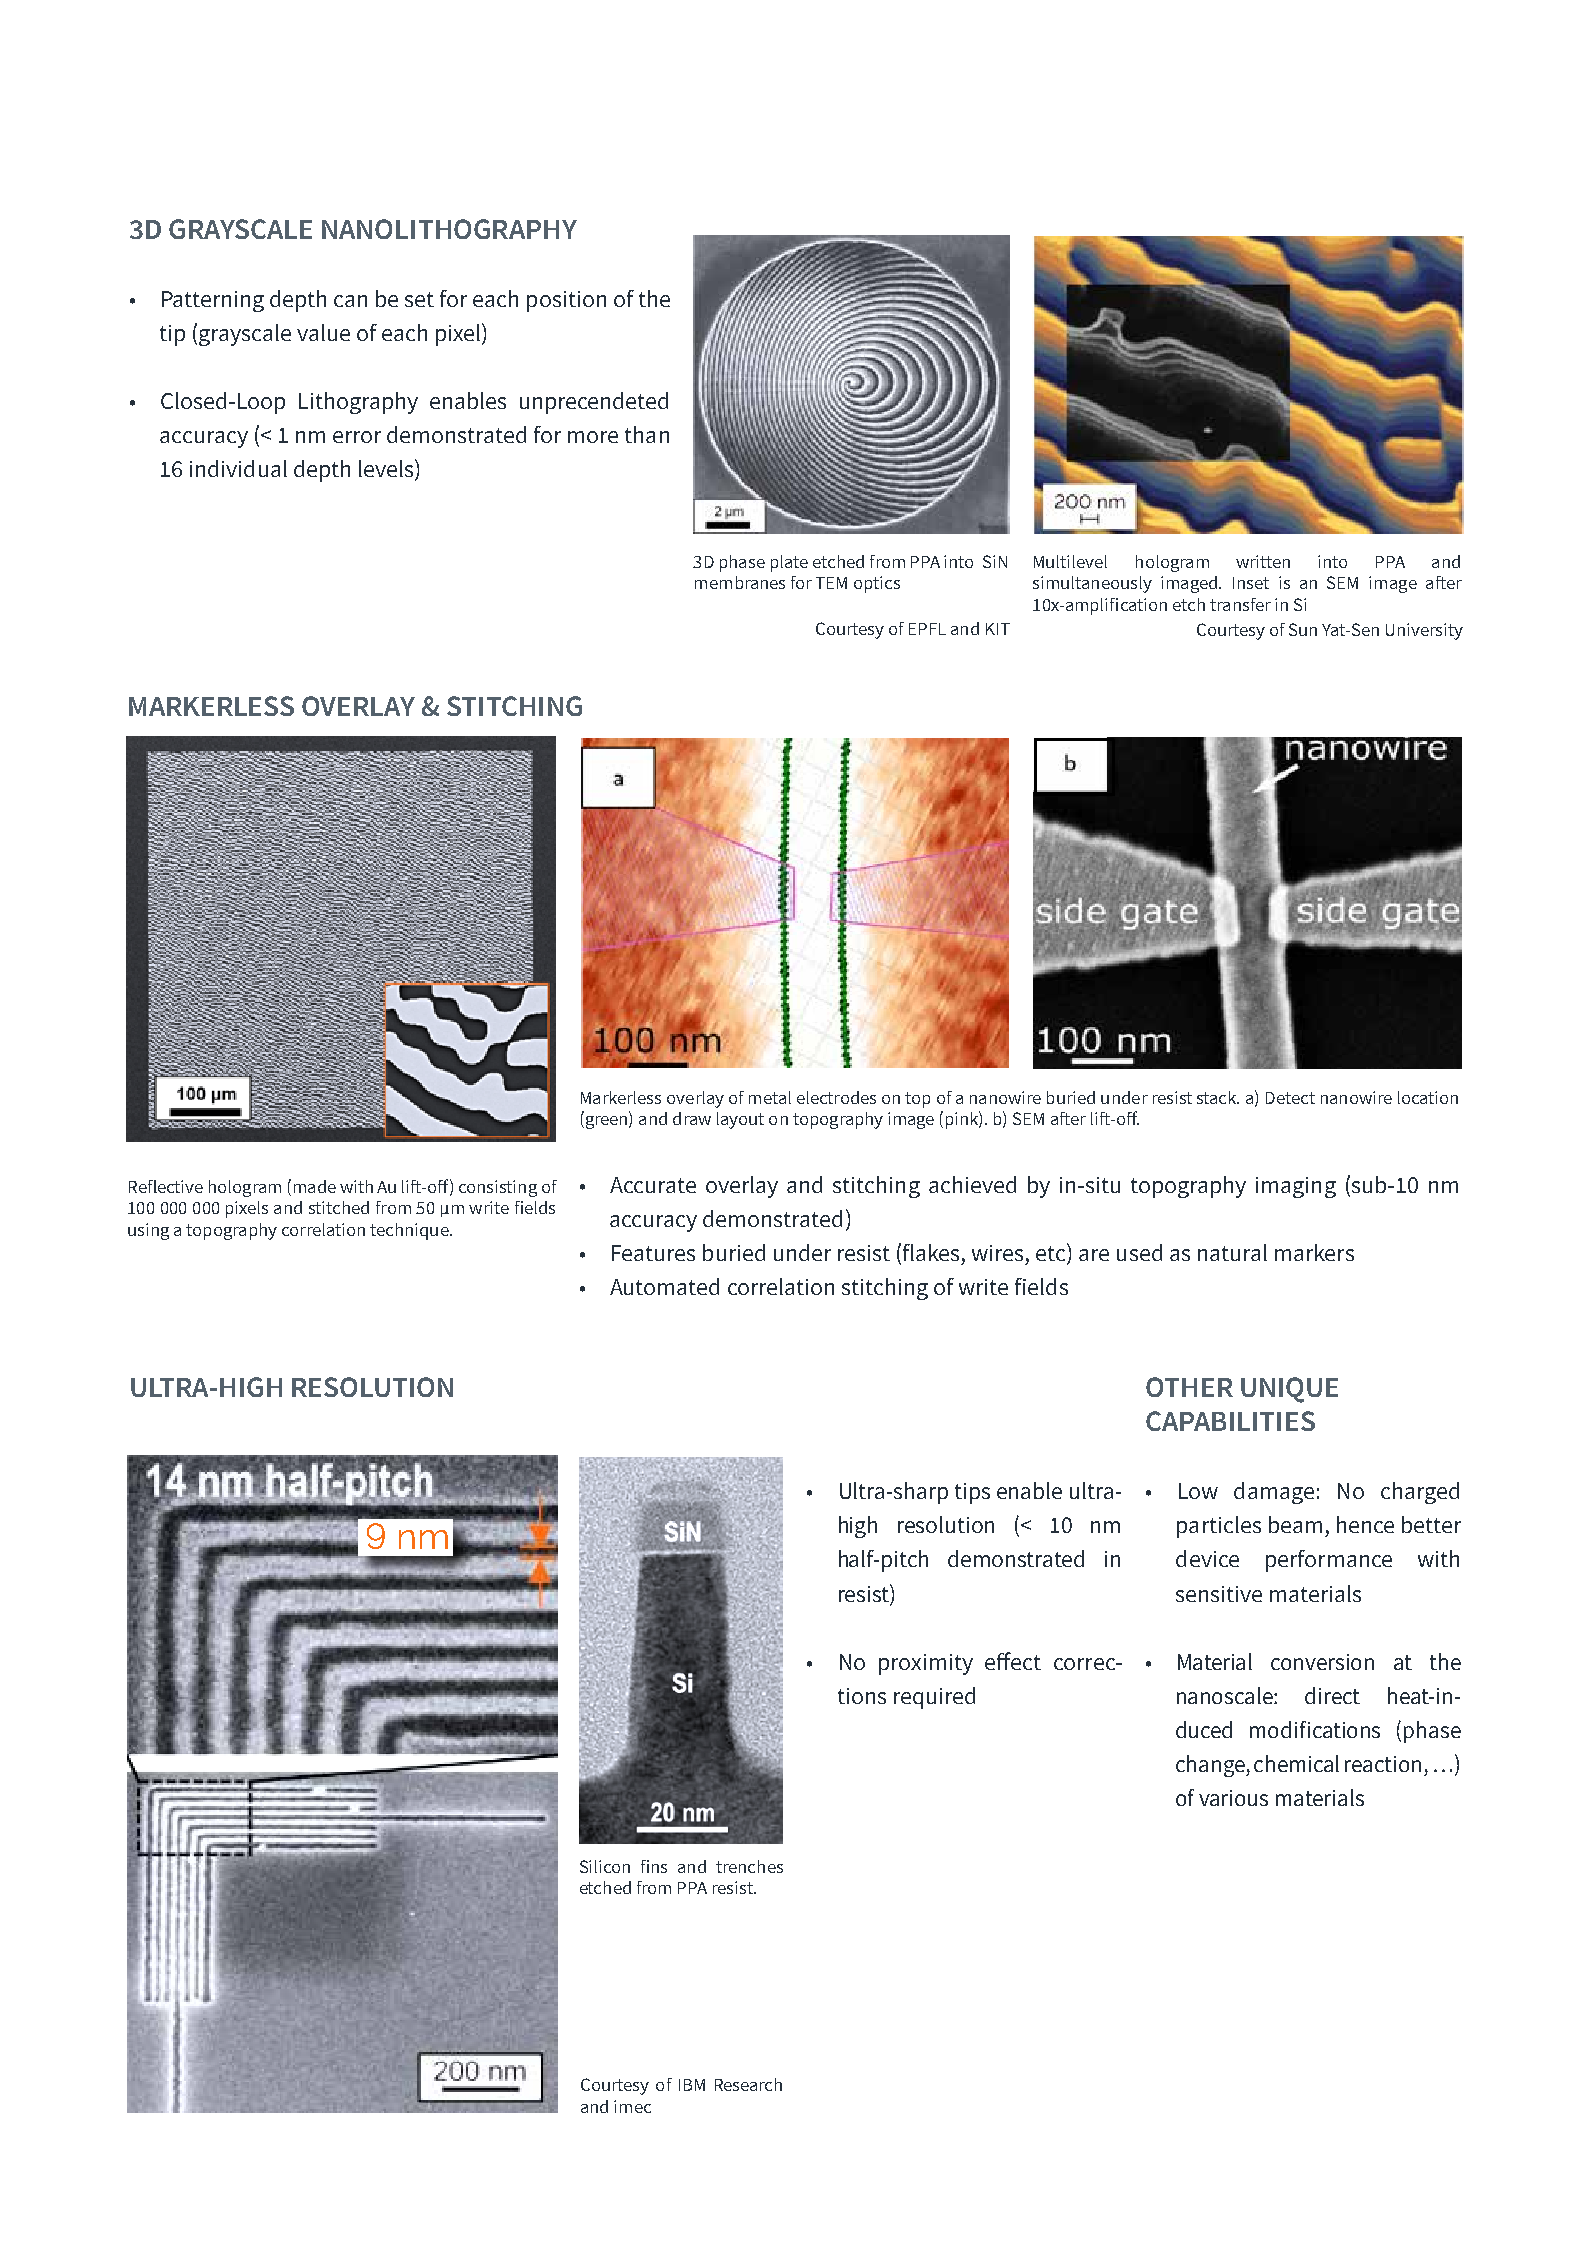 This page has width=1590, height=2249. Describe the element at coordinates (1289, 1390) in the page. I see `UNIQUE` at that location.
